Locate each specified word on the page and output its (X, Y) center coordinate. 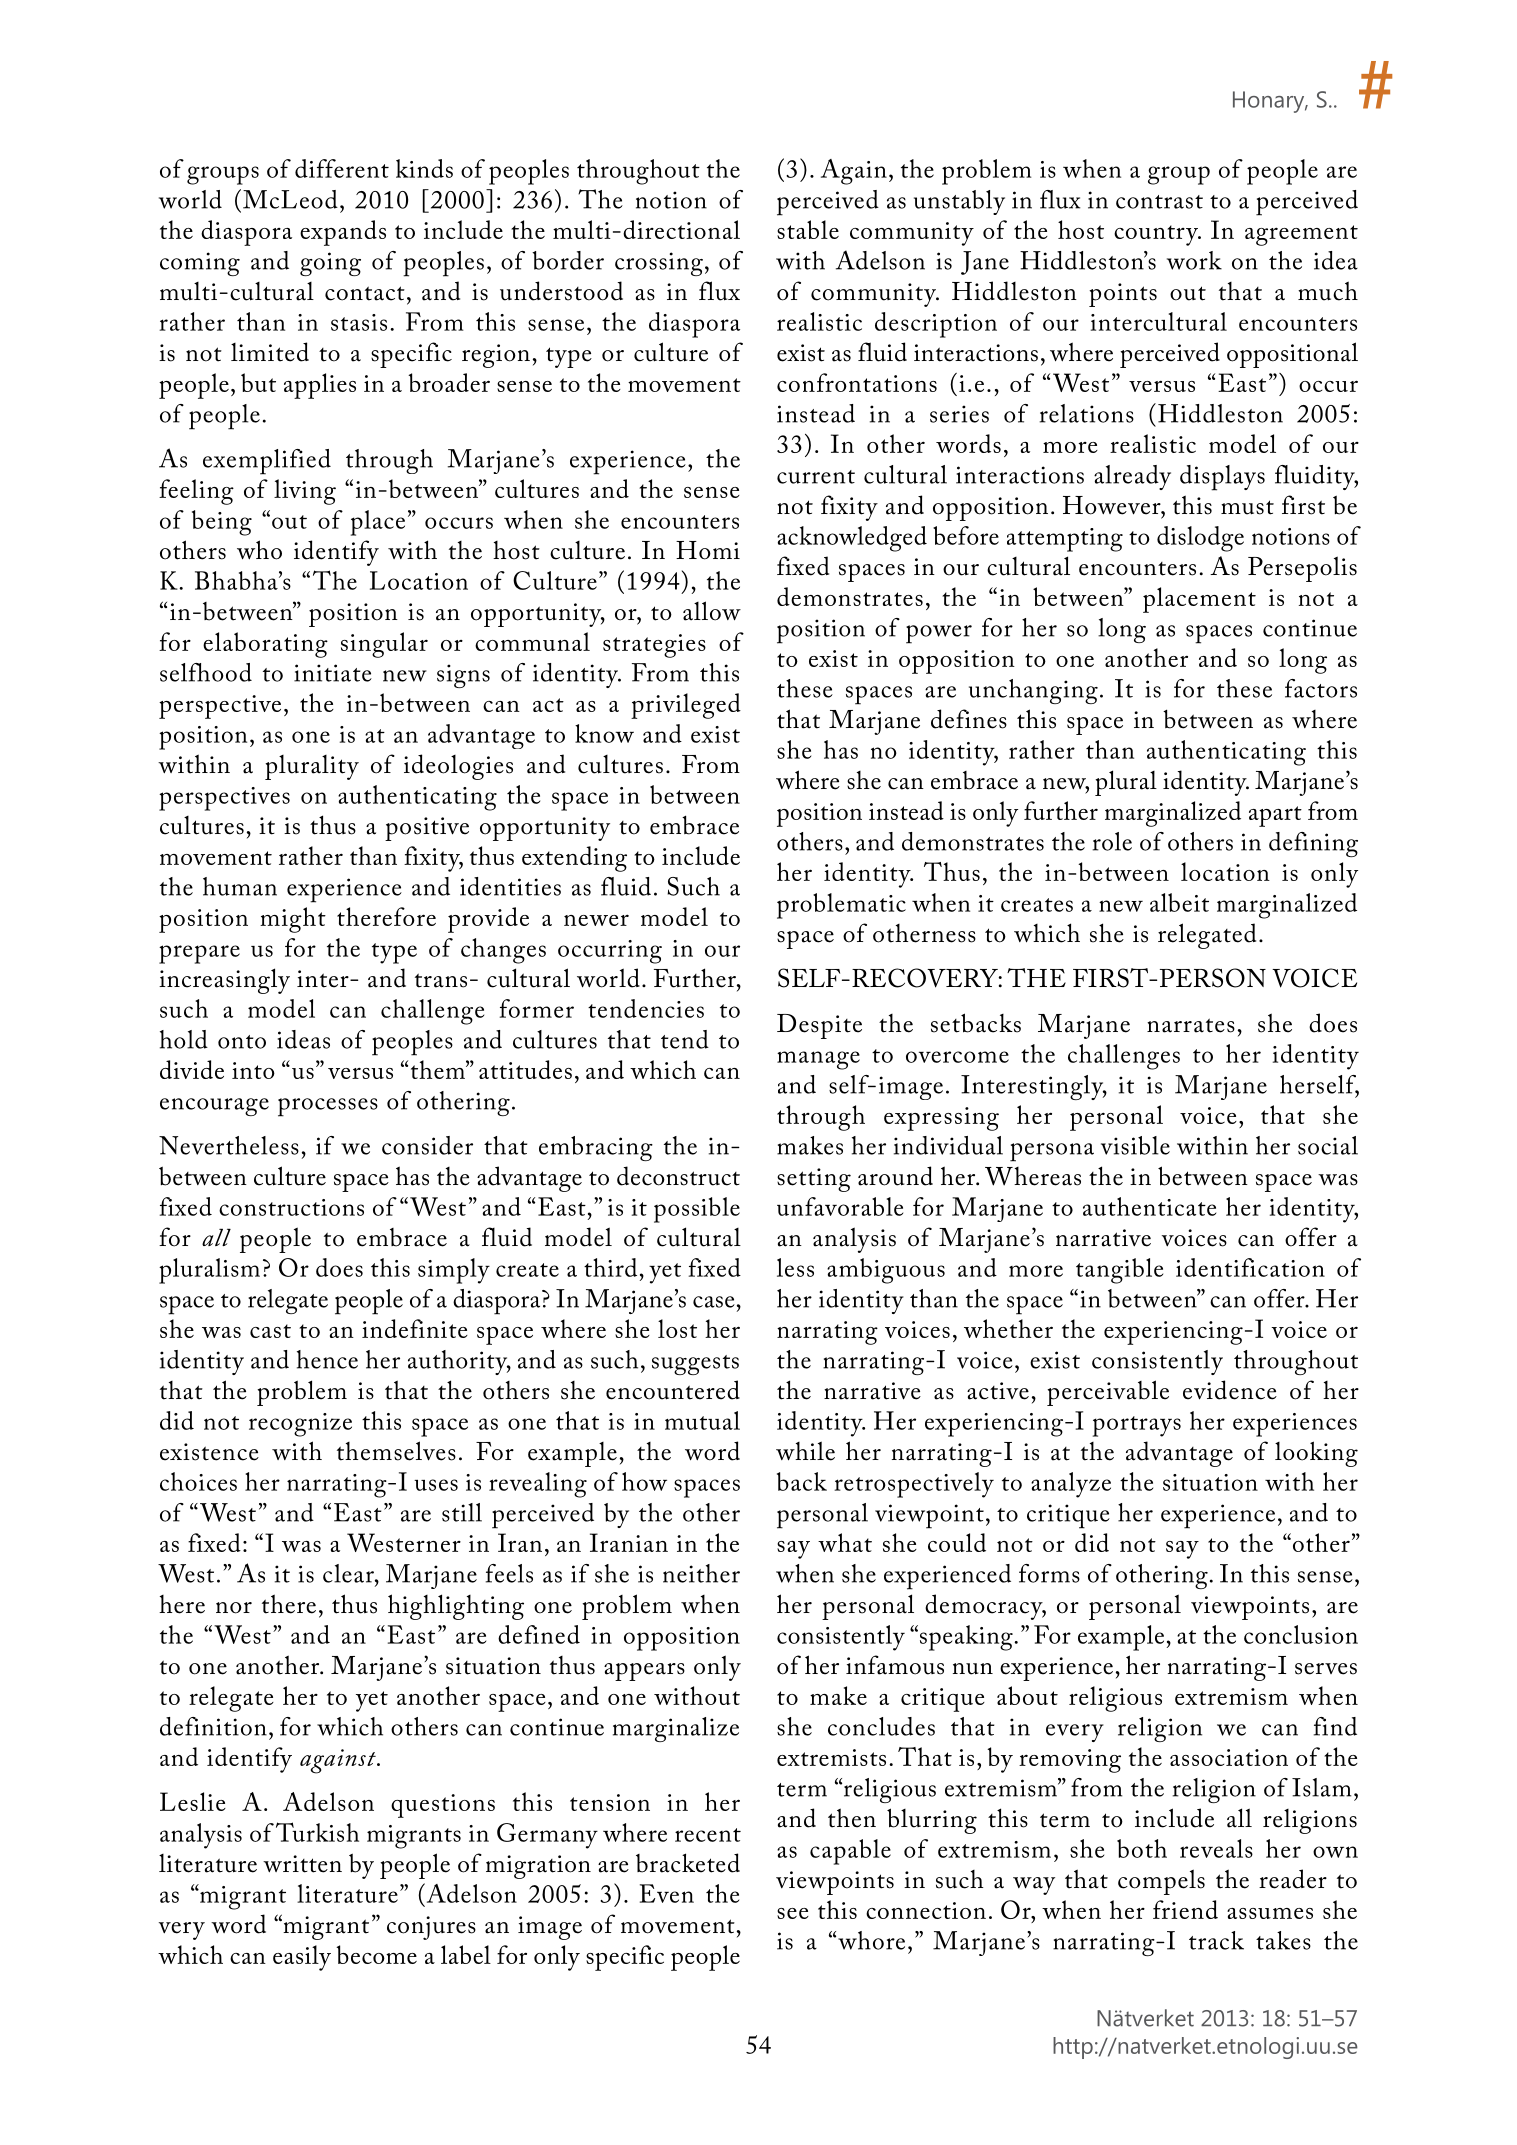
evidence (1230, 1390)
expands (343, 233)
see (793, 1913)
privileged (686, 706)
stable (808, 229)
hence (327, 1359)
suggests (695, 1365)
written (302, 1864)
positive (427, 829)
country (1157, 235)
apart (1275, 816)
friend (1185, 1909)
